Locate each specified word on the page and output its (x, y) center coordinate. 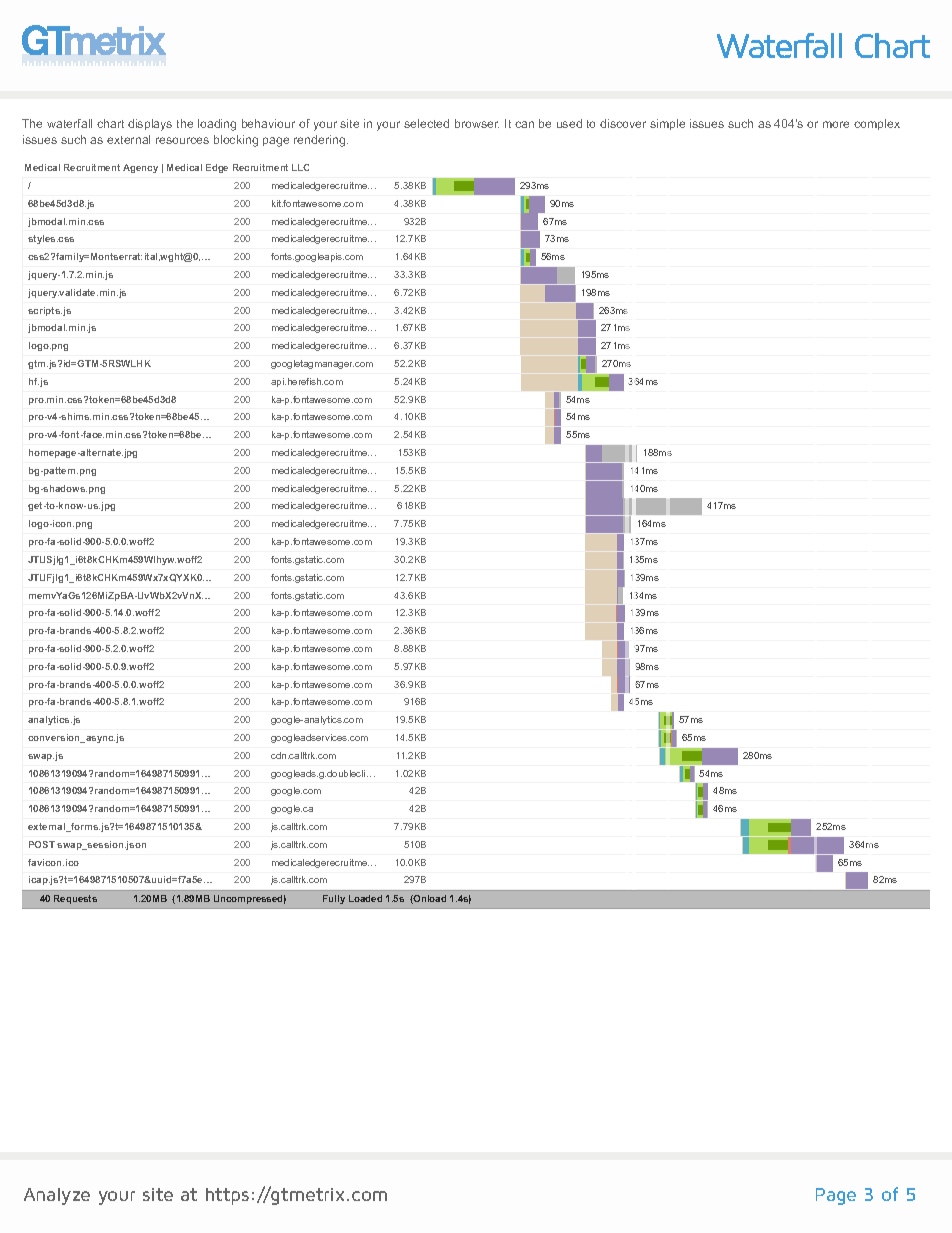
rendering (321, 141)
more (836, 124)
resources (182, 140)
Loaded (365, 898)
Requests (75, 899)
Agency (140, 168)
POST (42, 844)
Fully (334, 899)
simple (667, 124)
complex (877, 124)
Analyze (57, 1196)
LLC (300, 167)
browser (477, 123)
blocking (236, 141)
